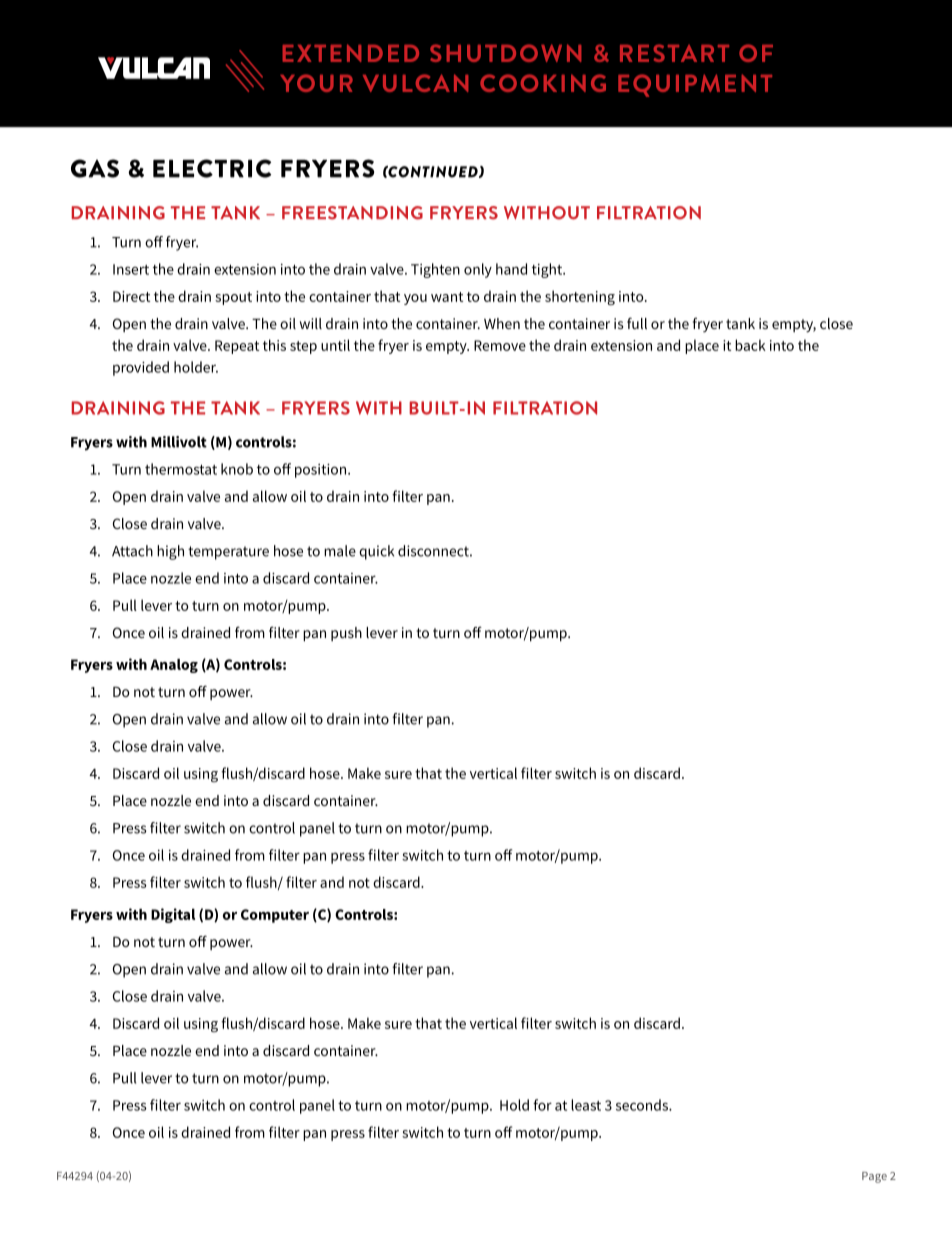  Describe the element at coordinates (695, 85) in the screenshot. I see `EQUIPMENT` at that location.
